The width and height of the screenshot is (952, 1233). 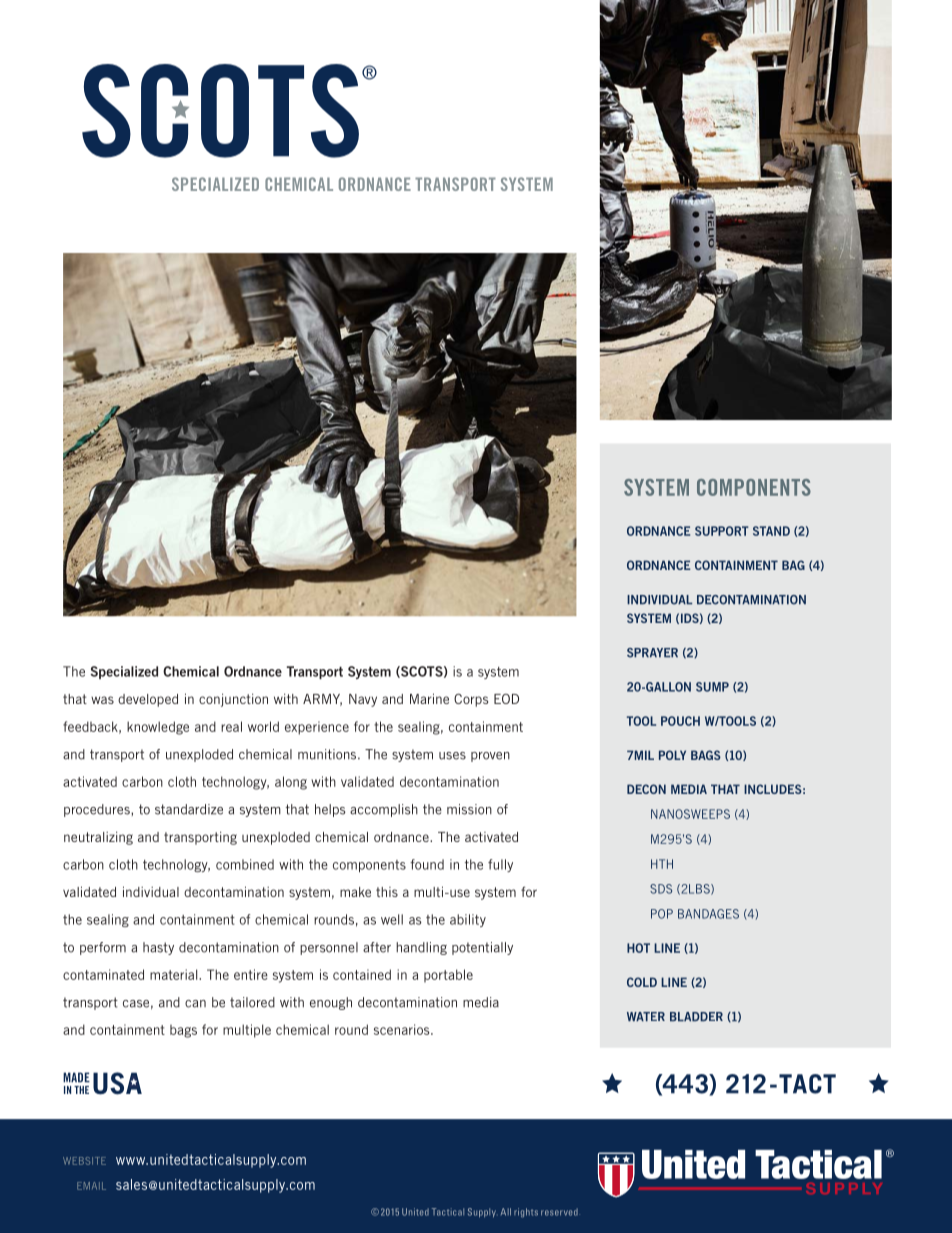 What do you see at coordinates (158, 728) in the screenshot?
I see `knowledge` at bounding box center [158, 728].
